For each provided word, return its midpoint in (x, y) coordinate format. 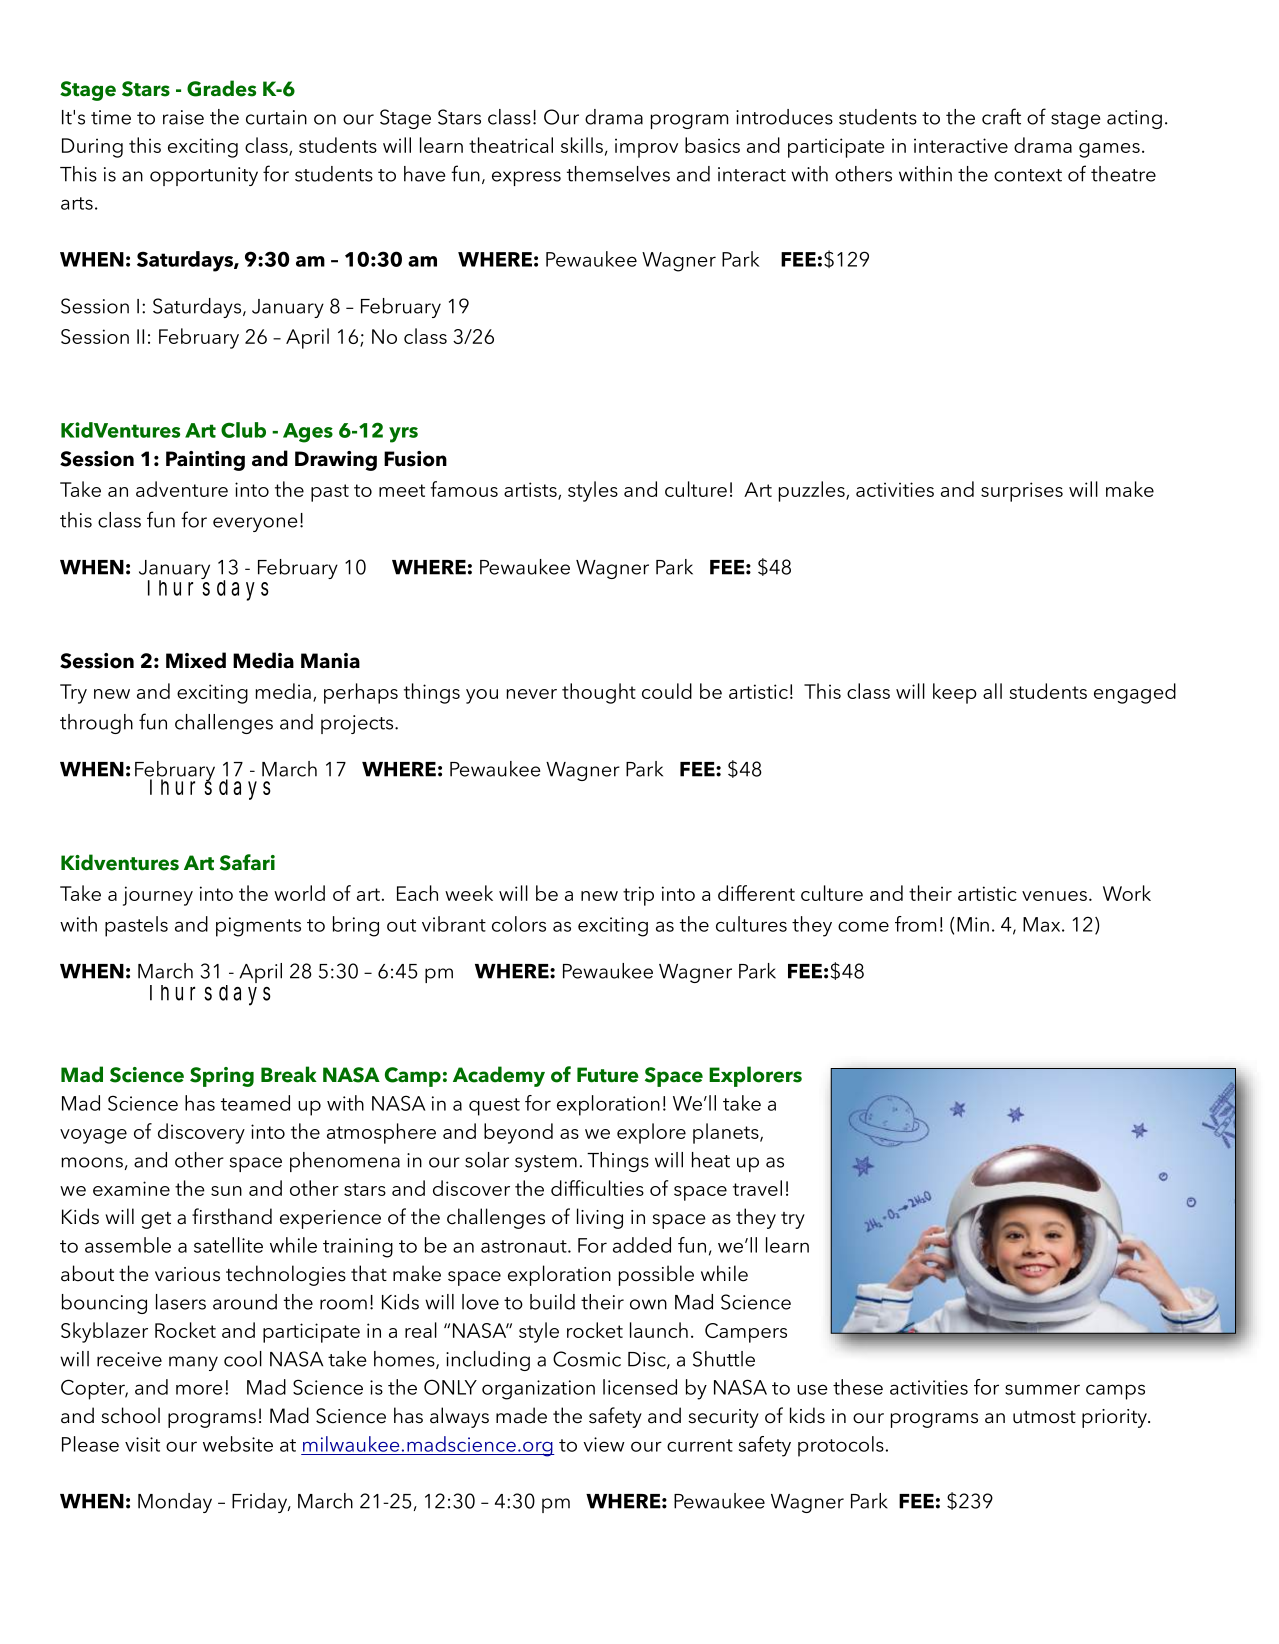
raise (183, 117)
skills (582, 145)
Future (608, 1075)
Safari (247, 862)
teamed (255, 1103)
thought (599, 693)
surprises (1022, 492)
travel (757, 1188)
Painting (205, 461)
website (238, 1444)
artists (531, 490)
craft (1001, 116)
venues (1054, 896)
